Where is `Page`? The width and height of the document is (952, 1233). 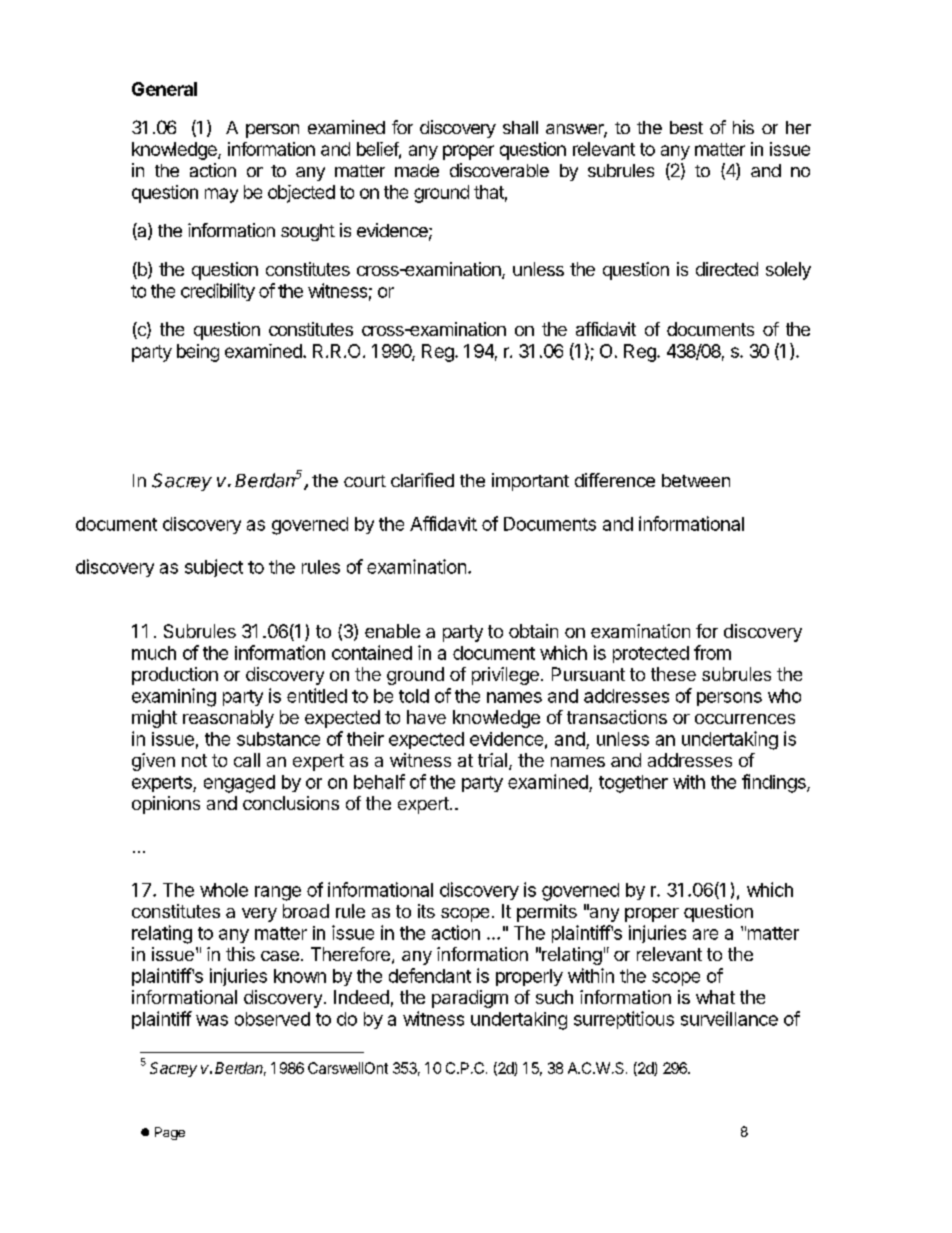 Page is located at coordinates (170, 1133).
